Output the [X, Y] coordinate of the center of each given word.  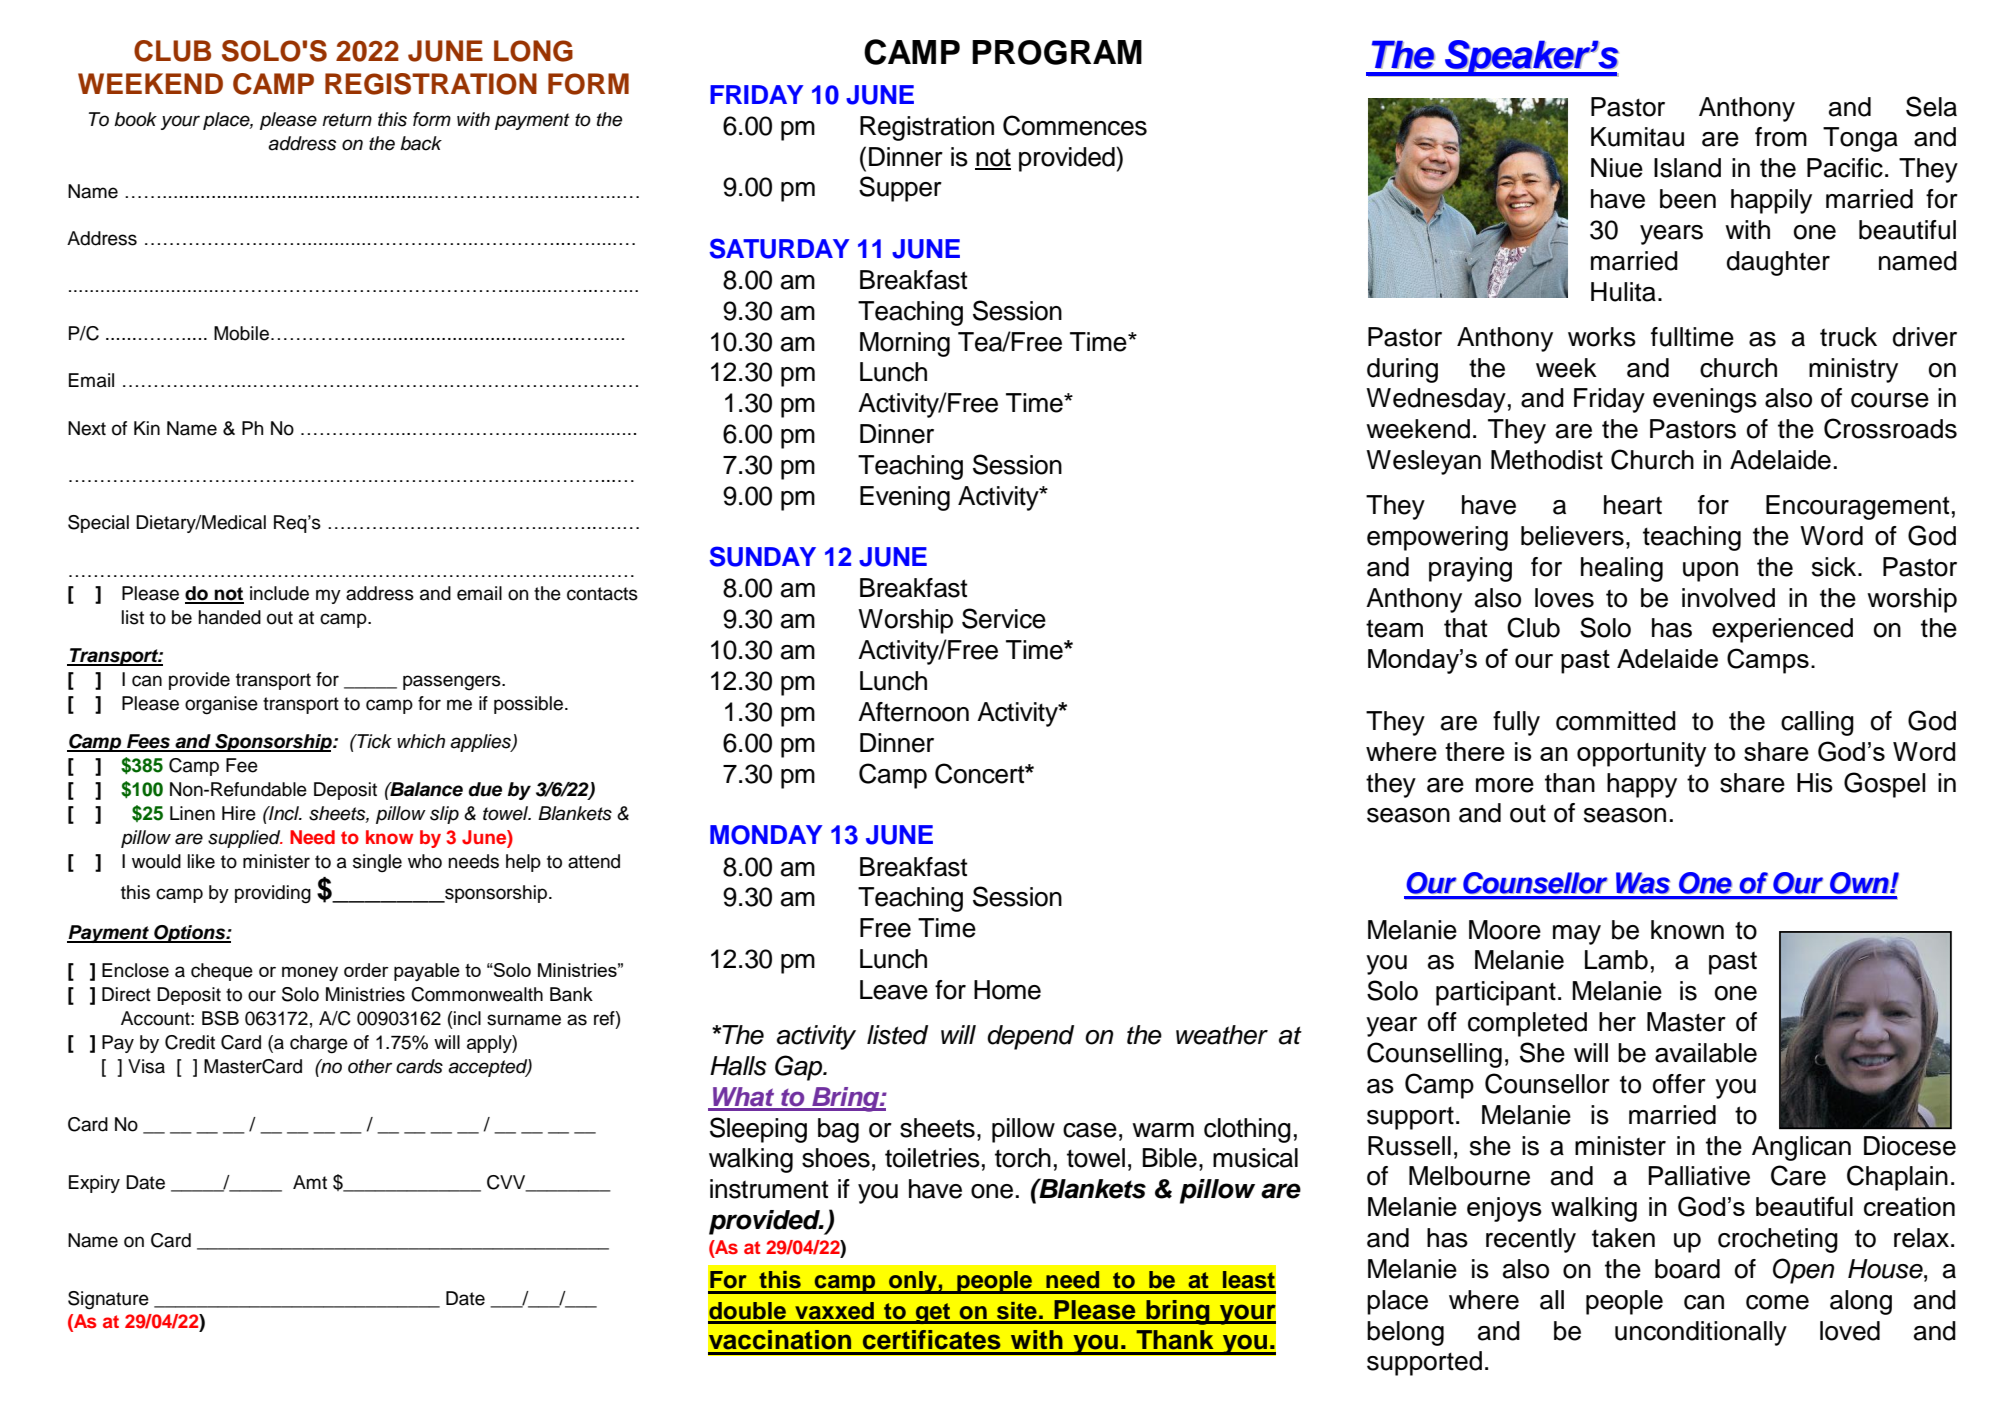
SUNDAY [762, 556]
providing [273, 894]
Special [98, 524]
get [933, 1313]
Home [1007, 990]
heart [1633, 505]
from [1781, 137]
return [347, 120]
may [1577, 935]
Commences [1075, 125]
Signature [108, 1300]
